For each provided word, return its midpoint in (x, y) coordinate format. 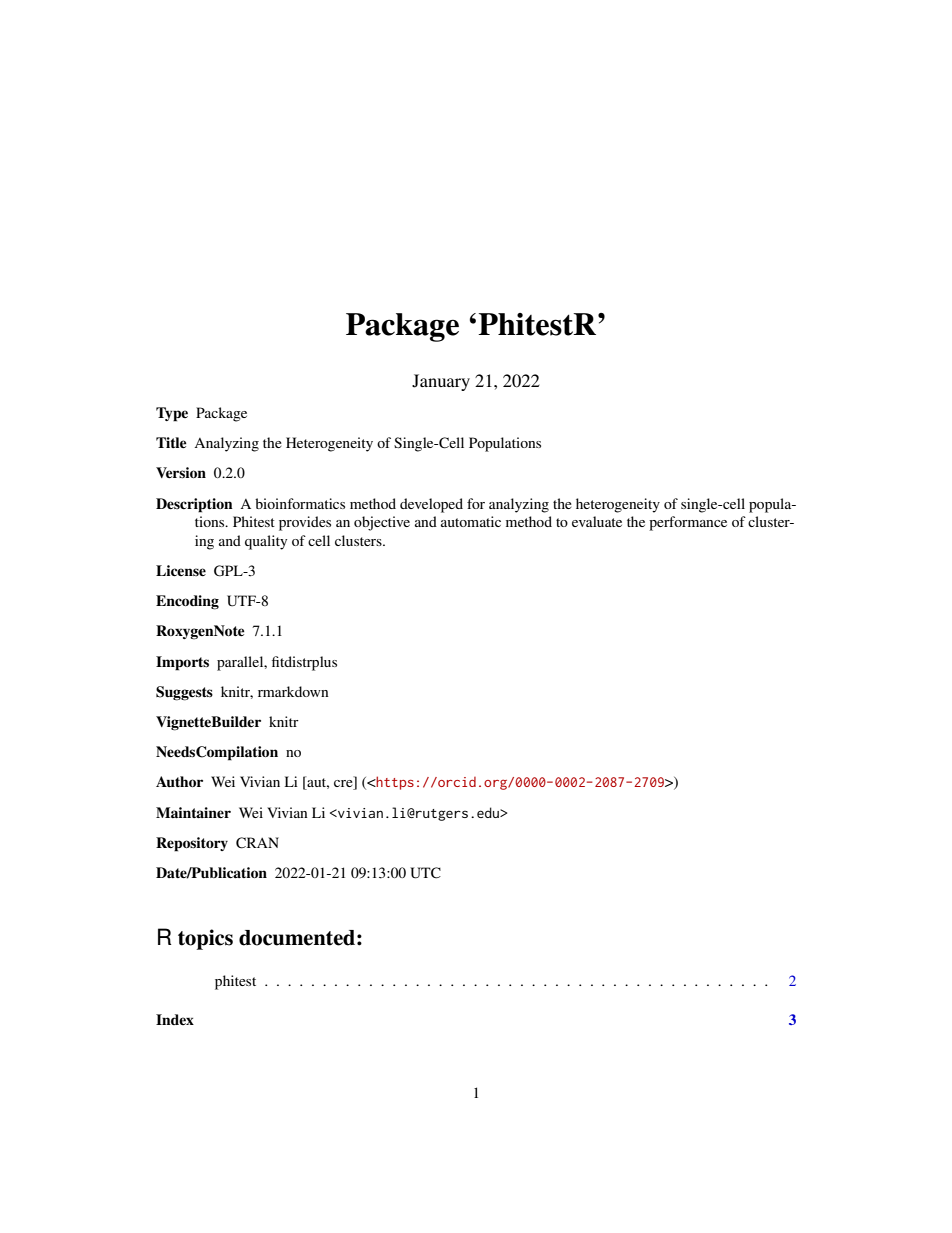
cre (344, 785)
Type (172, 414)
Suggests (184, 693)
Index (175, 1019)
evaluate (597, 521)
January (441, 382)
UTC (425, 873)
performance (688, 523)
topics (205, 939)
